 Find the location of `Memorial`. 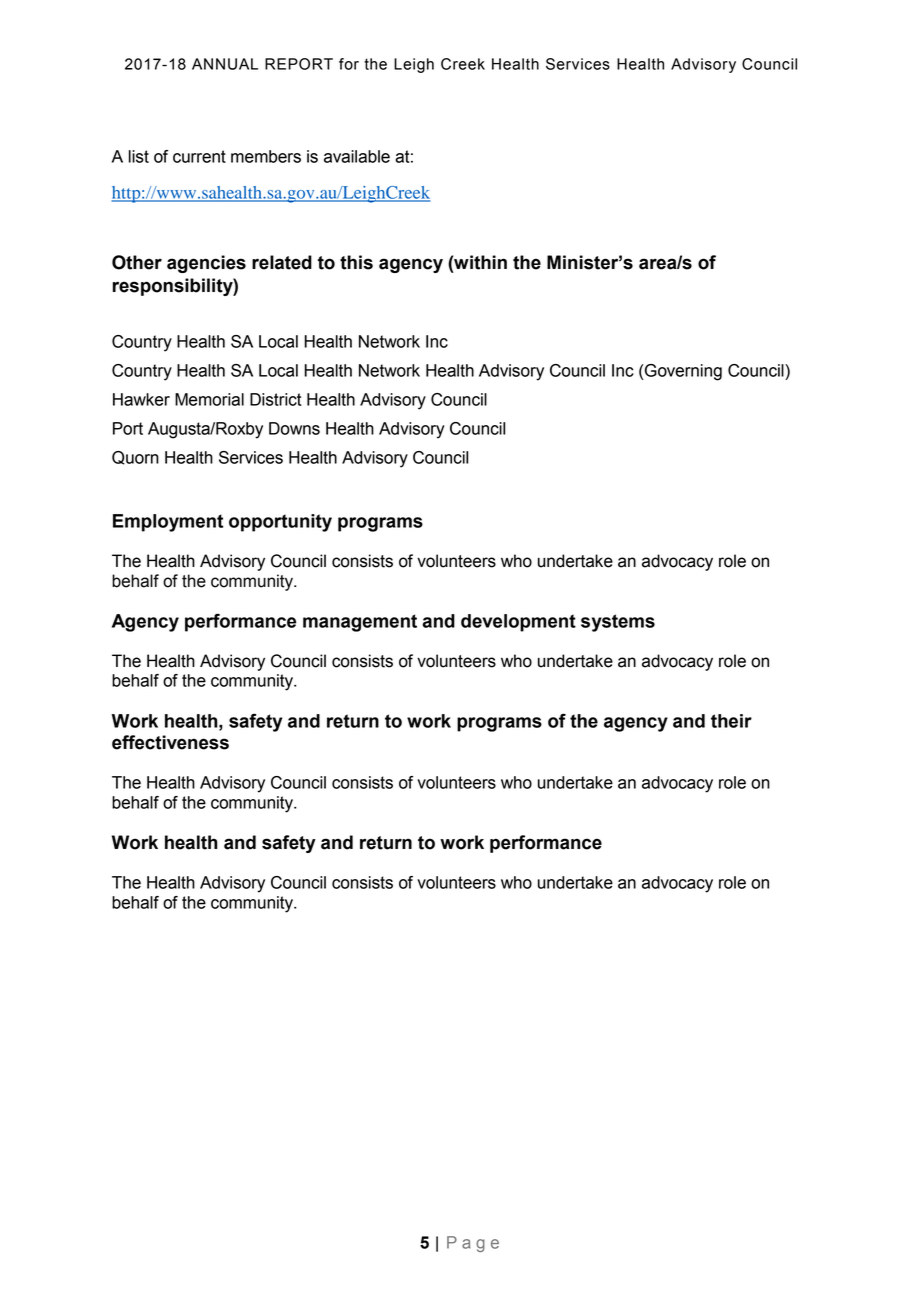

Memorial is located at coordinates (209, 399).
